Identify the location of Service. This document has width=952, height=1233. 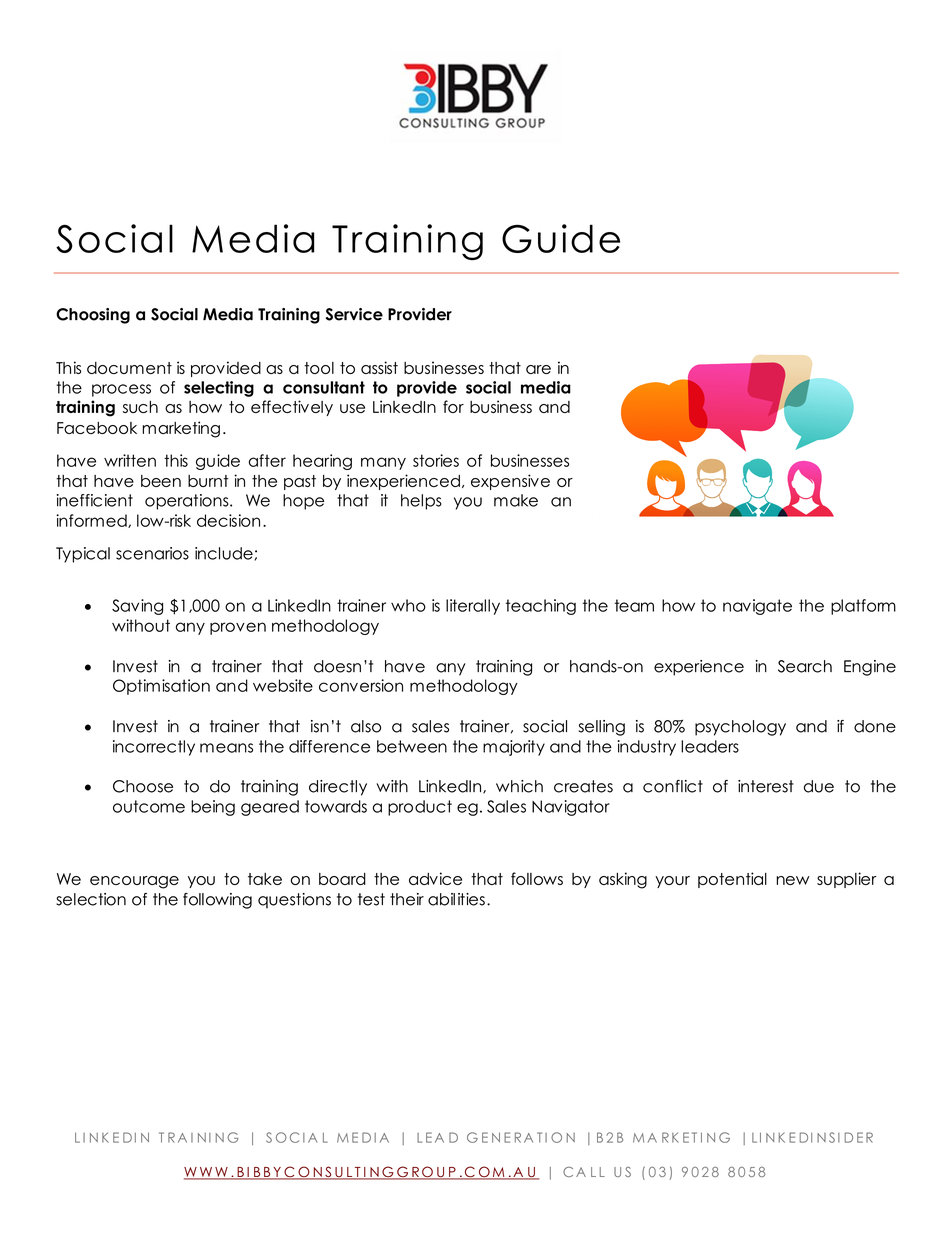
(354, 314).
